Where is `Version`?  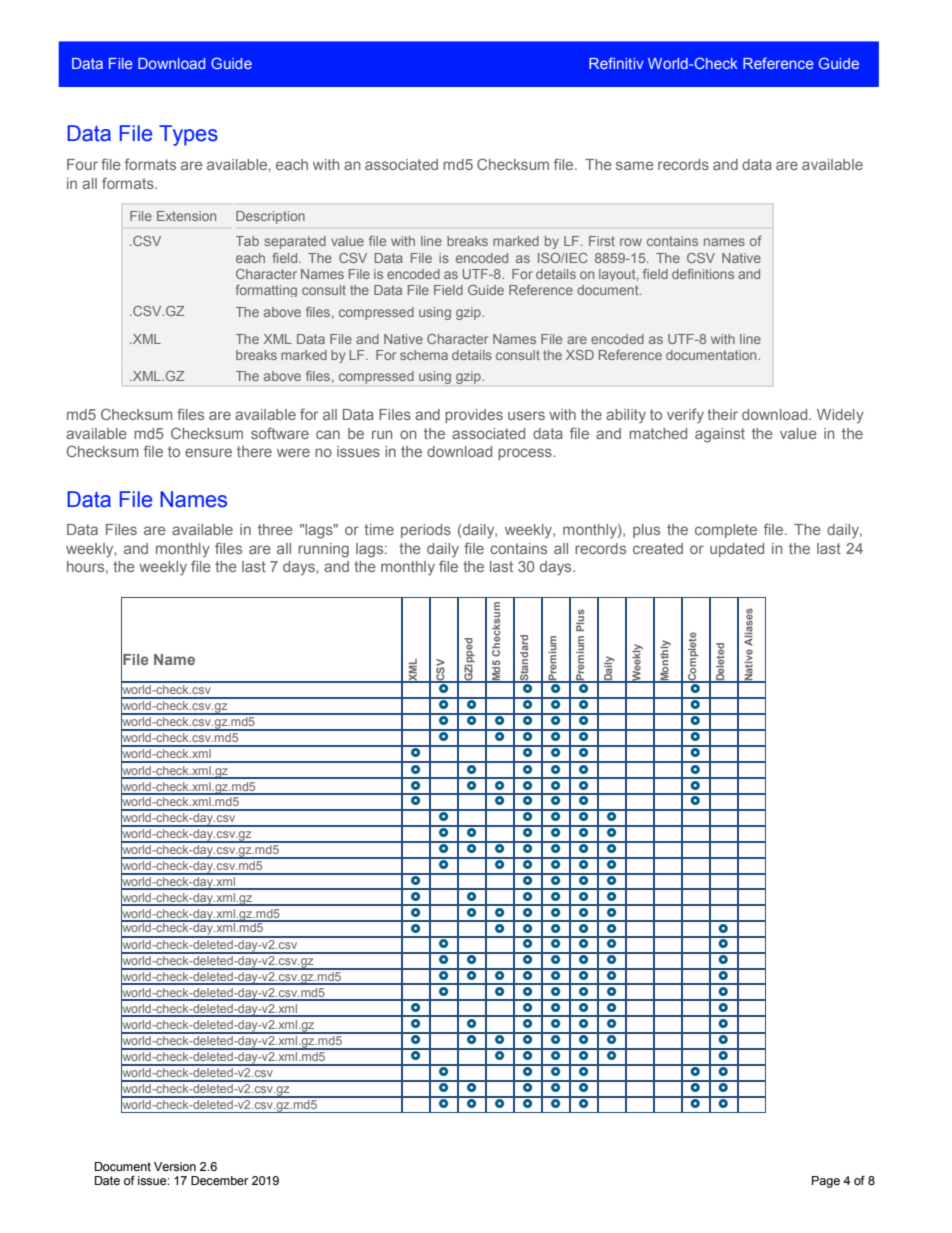 Version is located at coordinates (175, 1167).
